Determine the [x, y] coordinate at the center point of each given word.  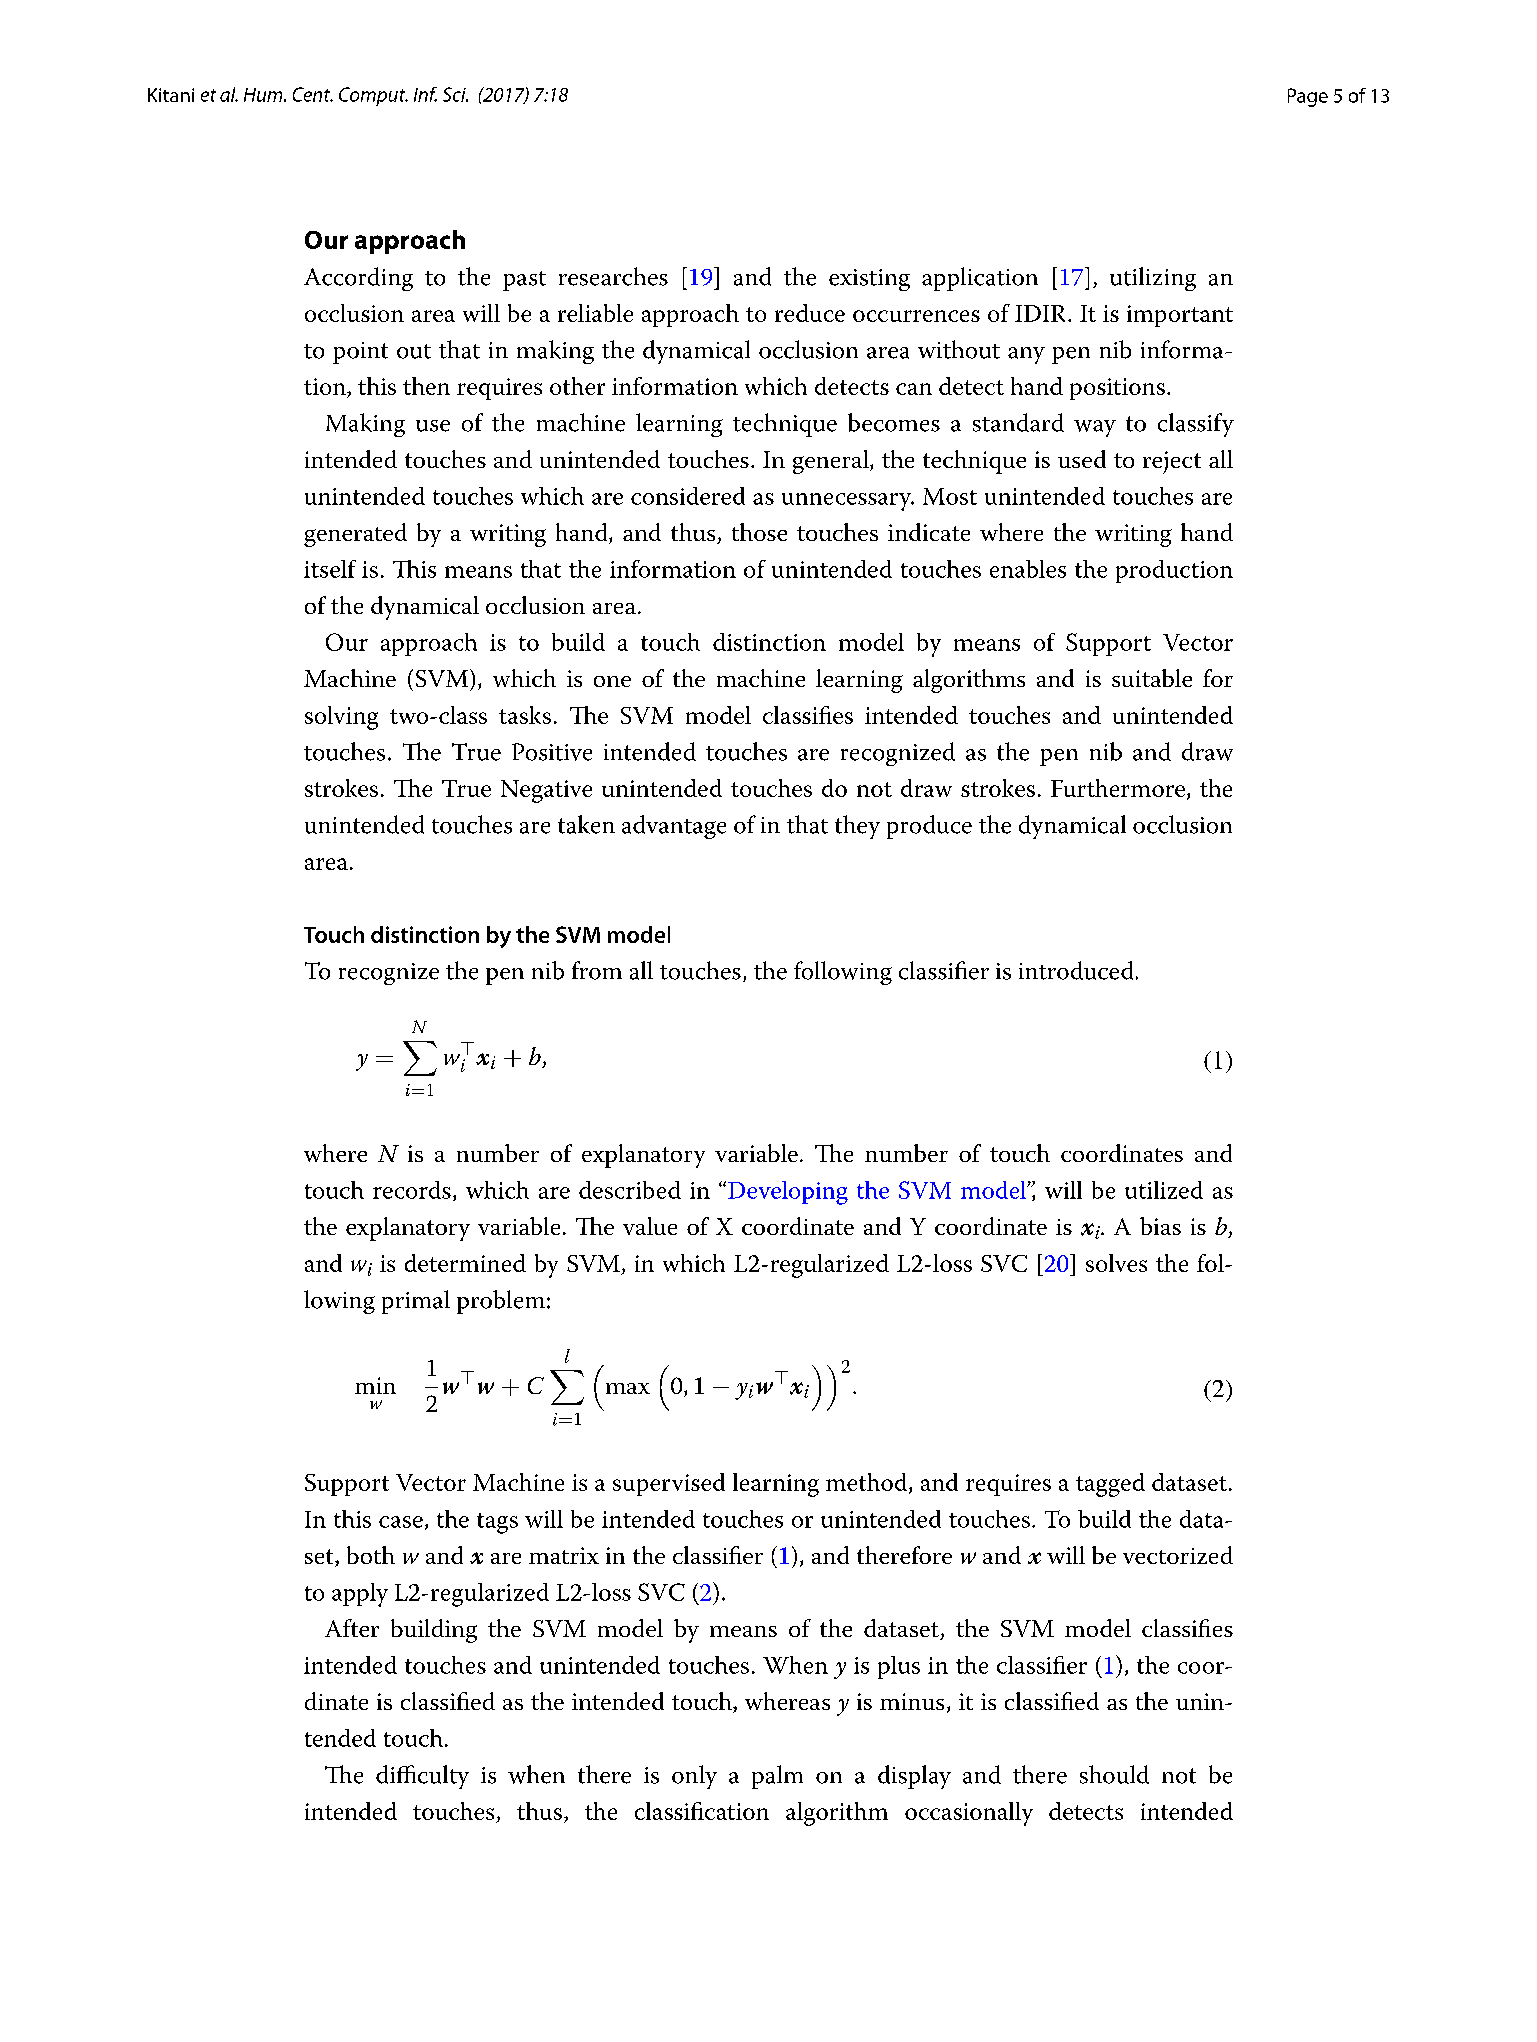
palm [777, 1777]
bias [1160, 1226]
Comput [373, 96]
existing [869, 280]
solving [341, 718]
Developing [788, 1193]
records [412, 1190]
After [352, 1628]
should [1114, 1774]
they [857, 827]
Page [1308, 97]
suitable [1152, 678]
